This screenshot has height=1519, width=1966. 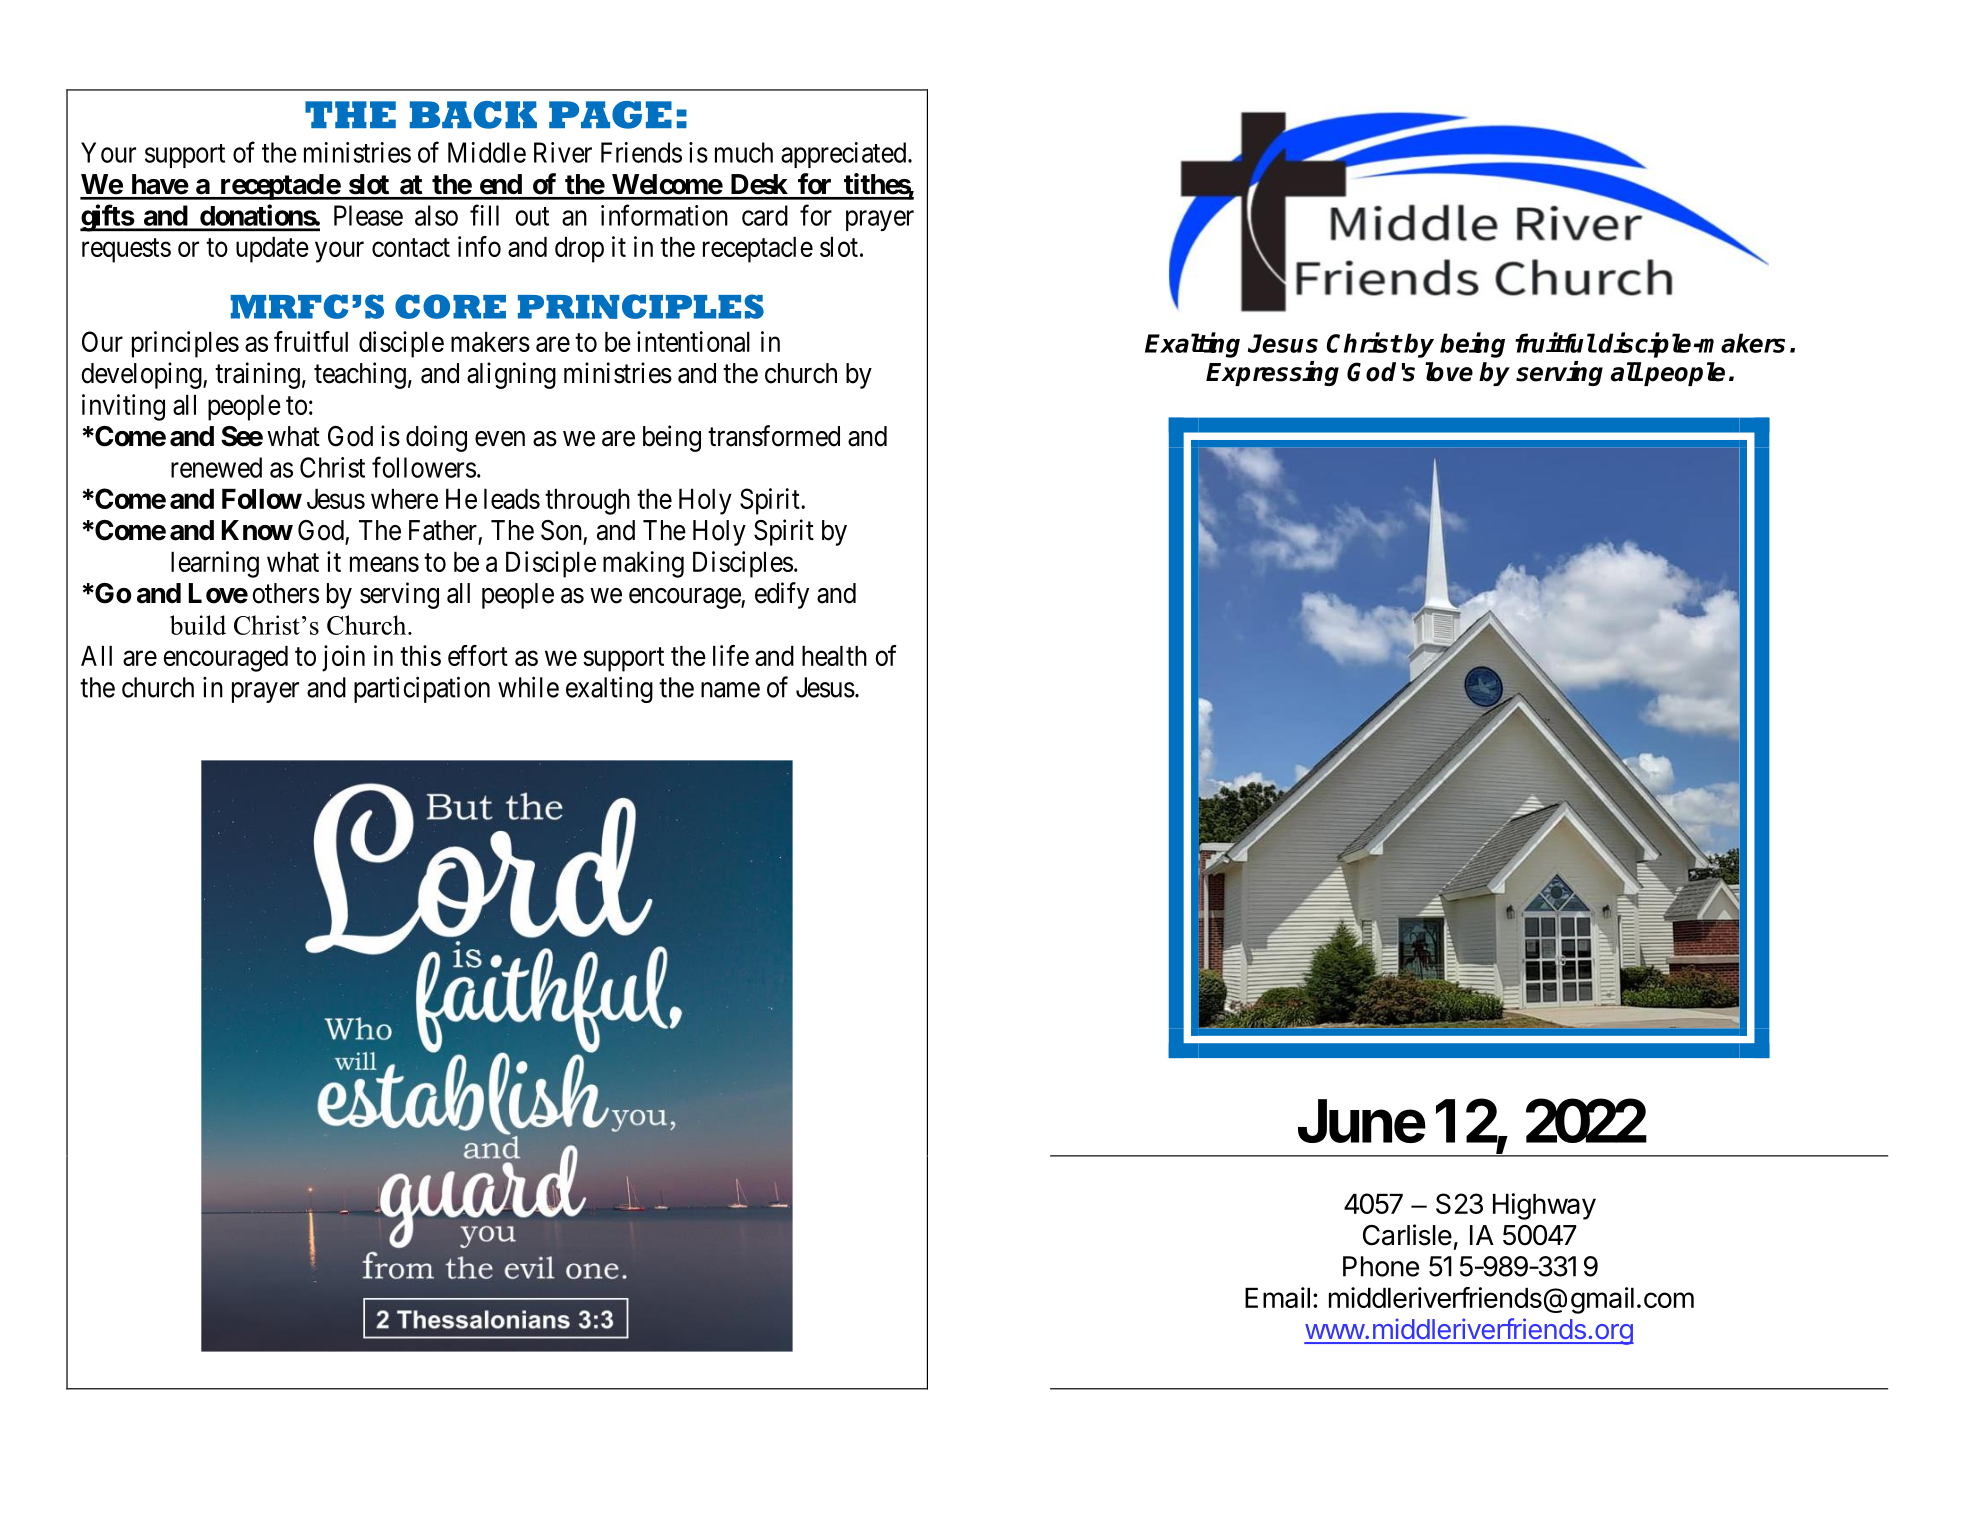 What do you see at coordinates (1272, 373) in the screenshot?
I see `Expressing` at bounding box center [1272, 373].
